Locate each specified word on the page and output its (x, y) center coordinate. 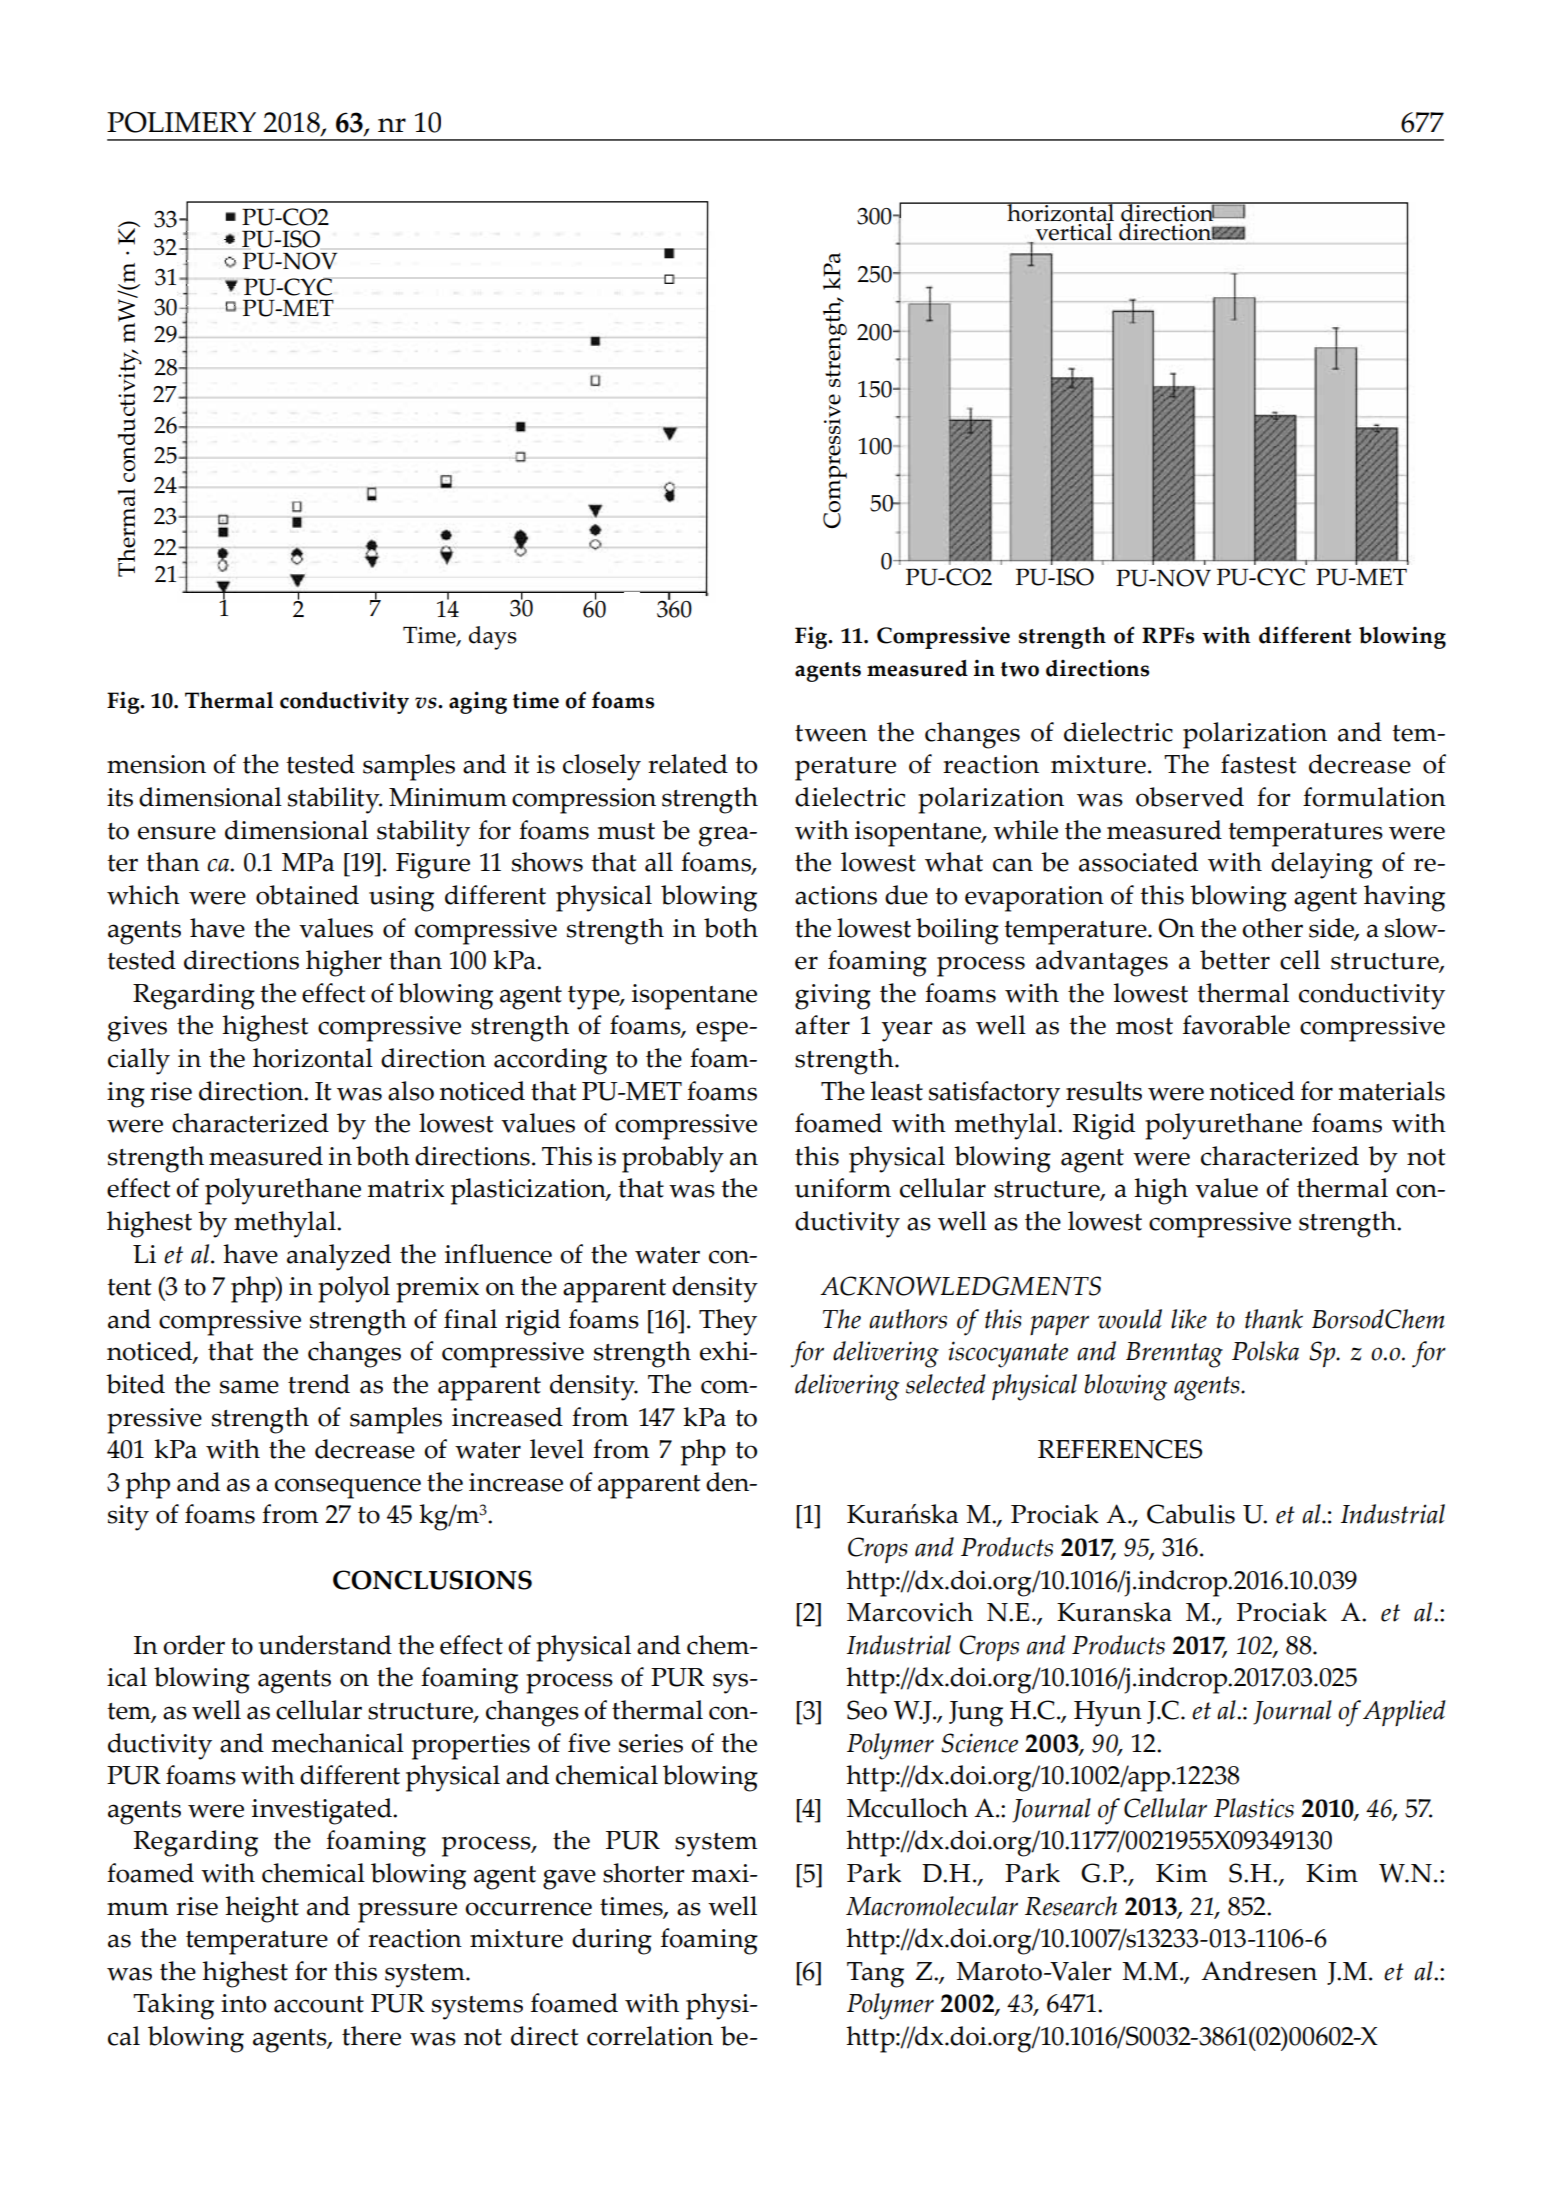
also (411, 1091)
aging (478, 702)
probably (673, 1159)
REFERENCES (1120, 1449)
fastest (1258, 764)
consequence (348, 1488)
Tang (875, 1975)
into (243, 2003)
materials (1392, 1091)
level (557, 1449)
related (688, 764)
